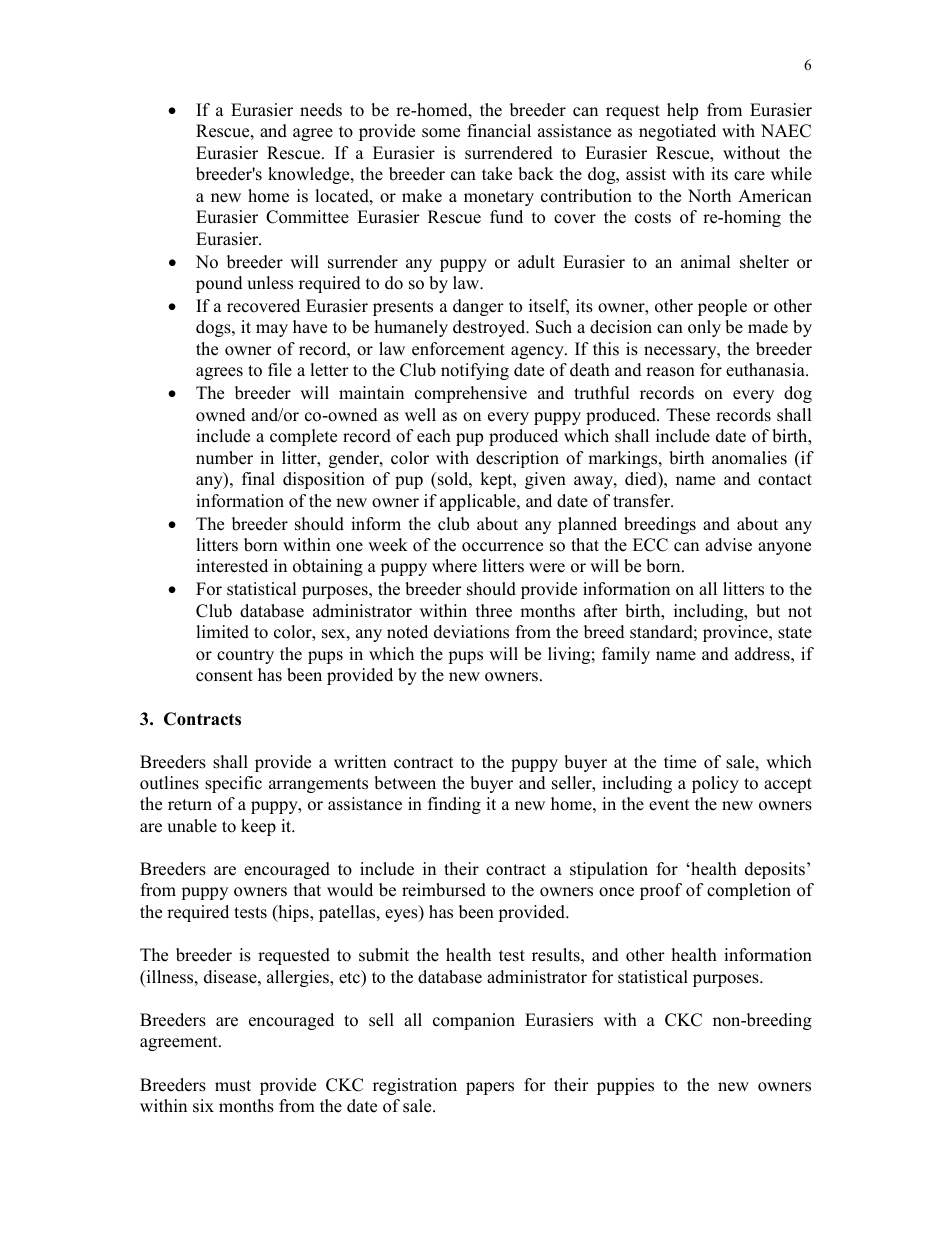  I want to click on must, so click(233, 1086).
